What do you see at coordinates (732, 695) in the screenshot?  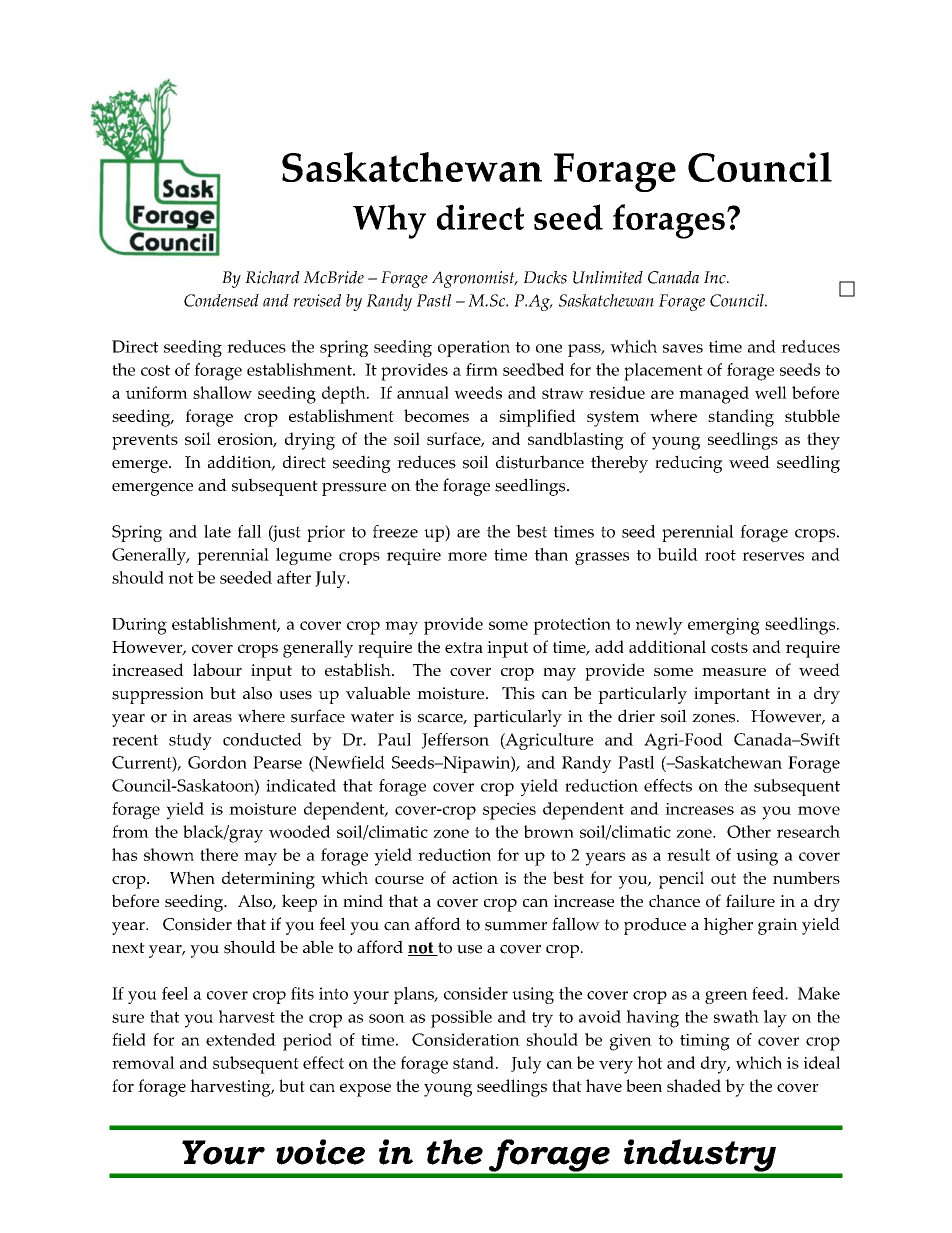 I see `important` at bounding box center [732, 695].
